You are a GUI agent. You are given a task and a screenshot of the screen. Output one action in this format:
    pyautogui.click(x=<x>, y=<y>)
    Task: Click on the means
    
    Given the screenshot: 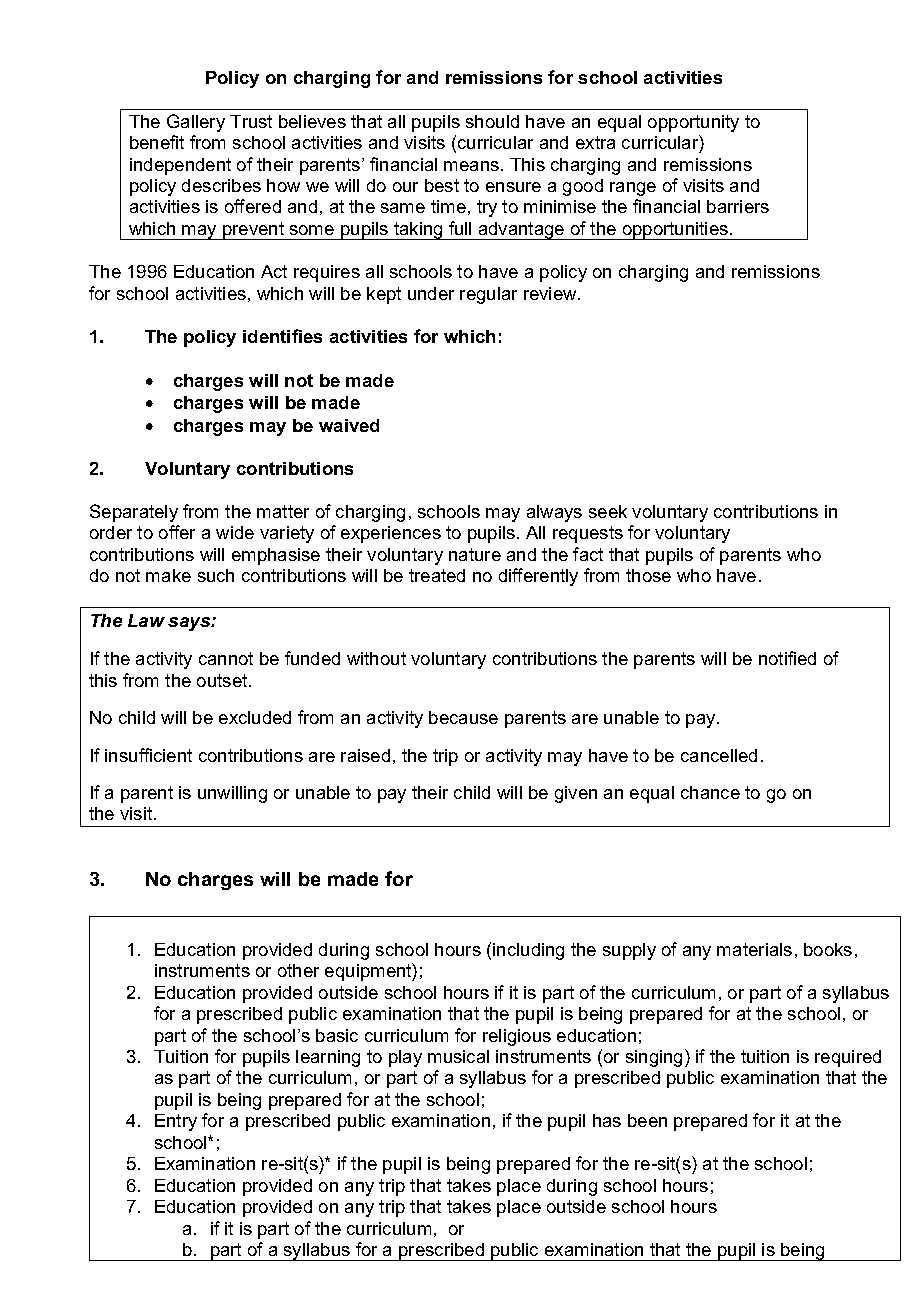 What is the action you would take?
    pyautogui.click(x=471, y=166)
